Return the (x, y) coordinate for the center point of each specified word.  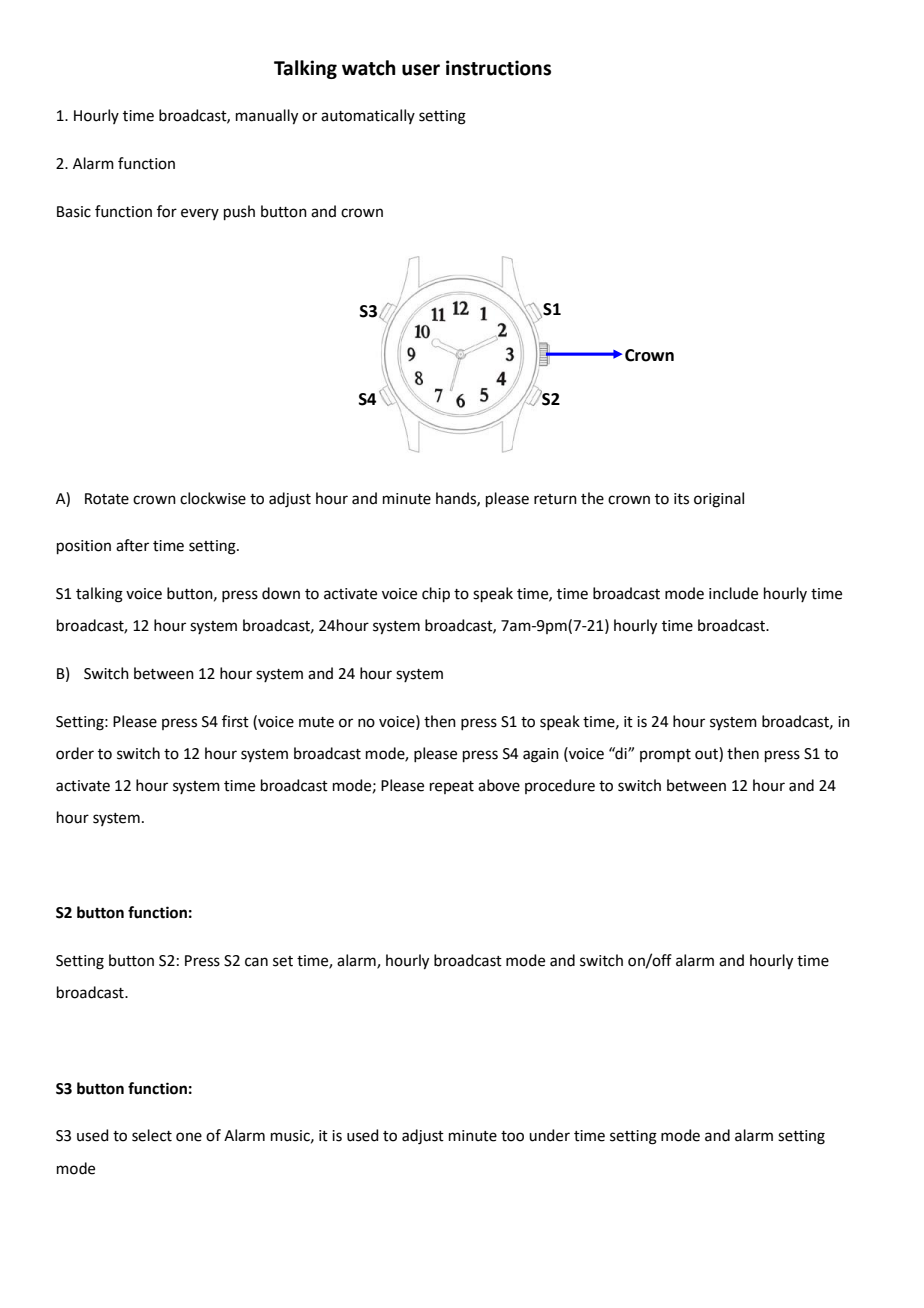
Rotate (107, 499)
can (256, 962)
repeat (452, 787)
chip (436, 594)
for (167, 211)
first (235, 721)
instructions (498, 68)
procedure (560, 786)
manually (267, 117)
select (152, 1135)
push (239, 212)
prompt (665, 755)
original (719, 500)
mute (316, 722)
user (421, 70)
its (681, 499)
